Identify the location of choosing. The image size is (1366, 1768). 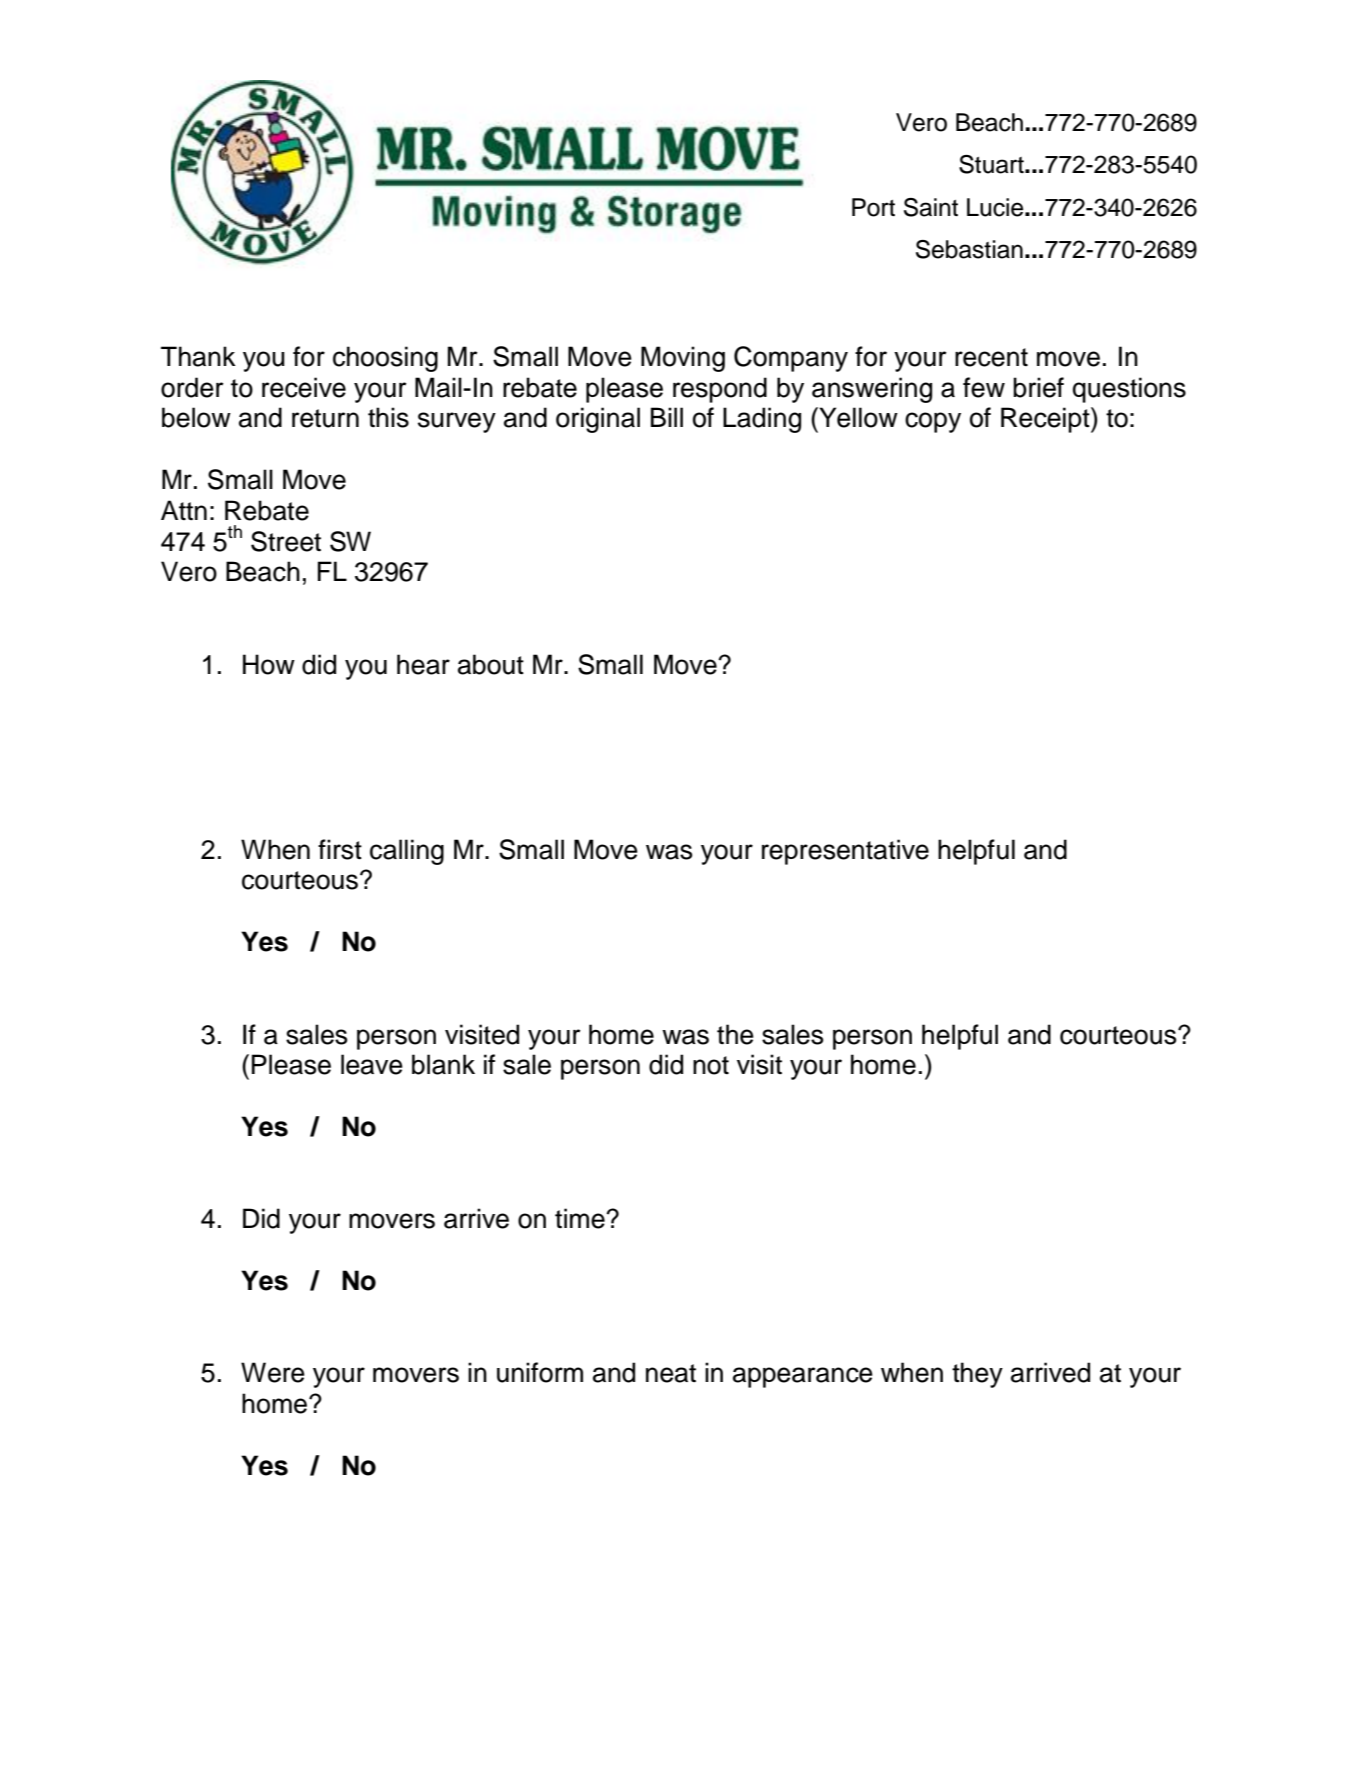
(385, 359).
